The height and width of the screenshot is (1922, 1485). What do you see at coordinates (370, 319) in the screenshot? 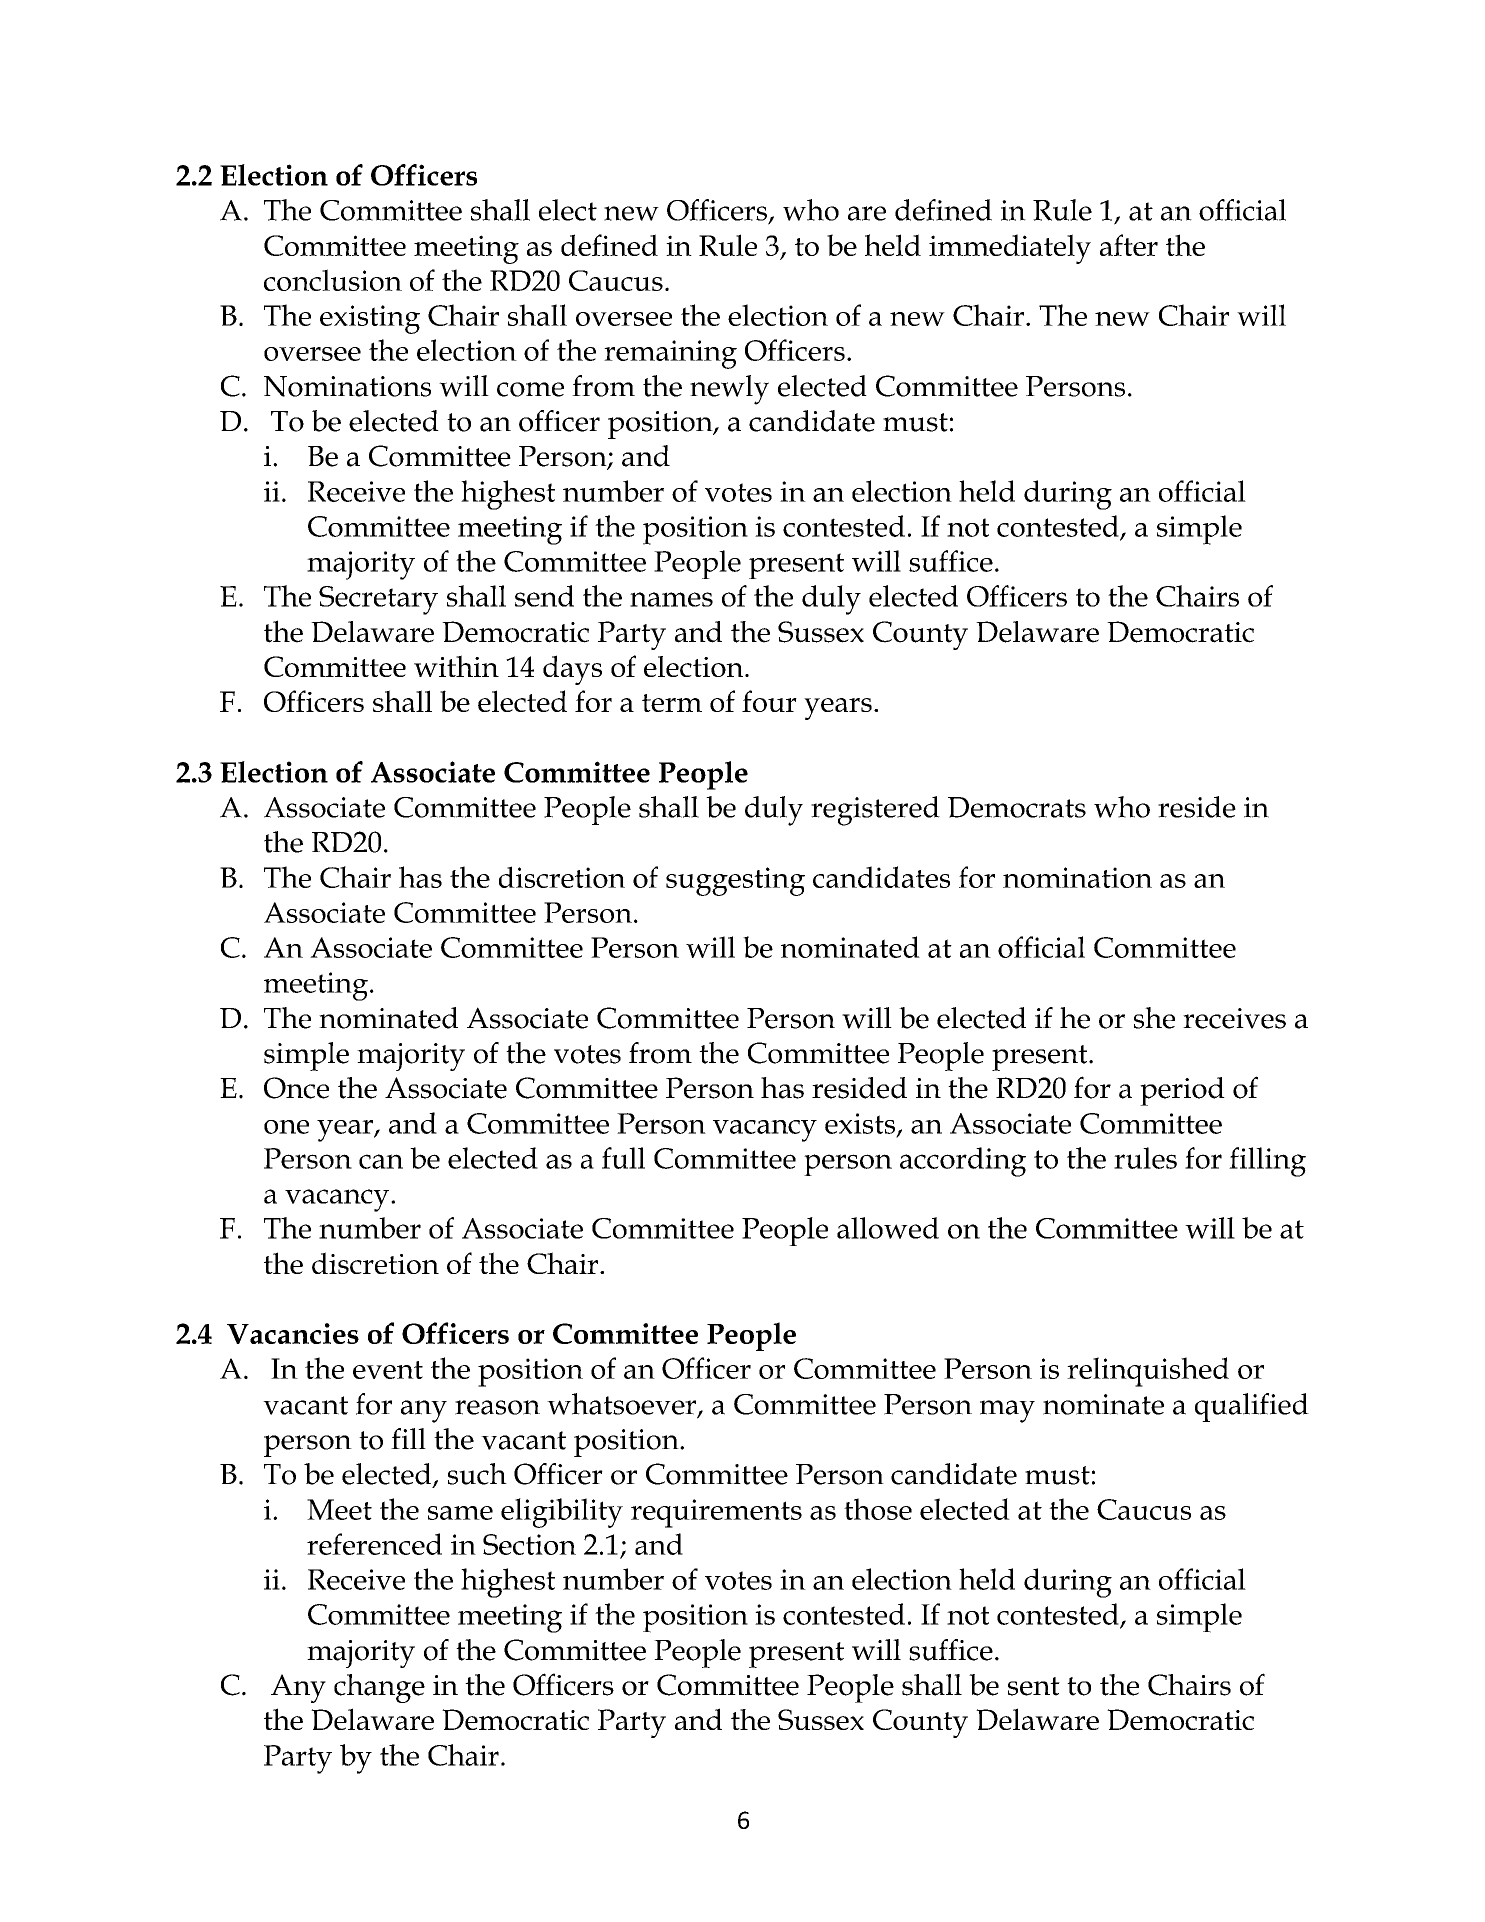
I see `existing` at bounding box center [370, 319].
